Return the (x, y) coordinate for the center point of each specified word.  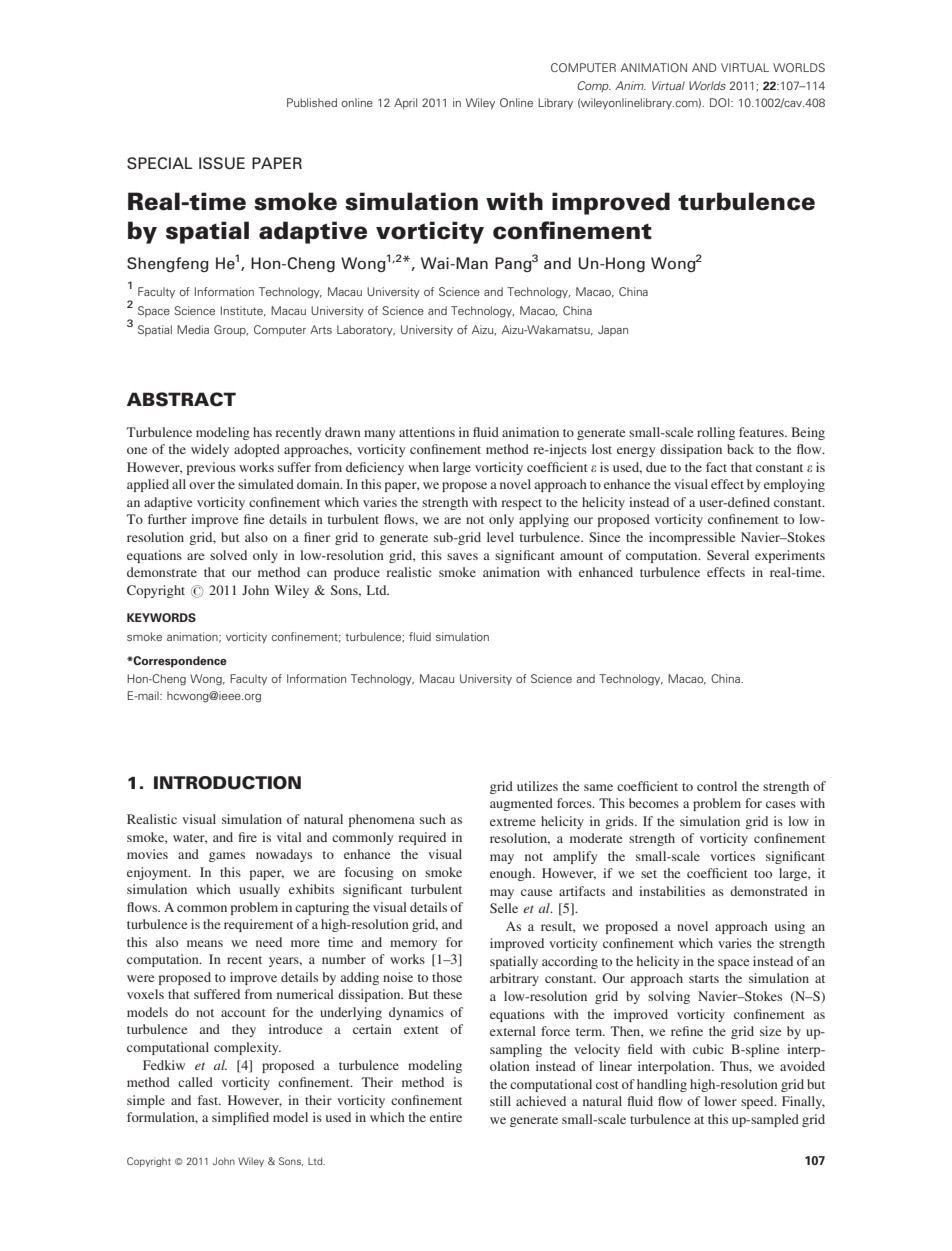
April (405, 103)
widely (210, 450)
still (500, 1101)
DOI (721, 102)
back (740, 449)
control (717, 786)
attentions (427, 432)
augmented (521, 804)
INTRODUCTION (227, 783)
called (195, 1082)
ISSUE (222, 163)
